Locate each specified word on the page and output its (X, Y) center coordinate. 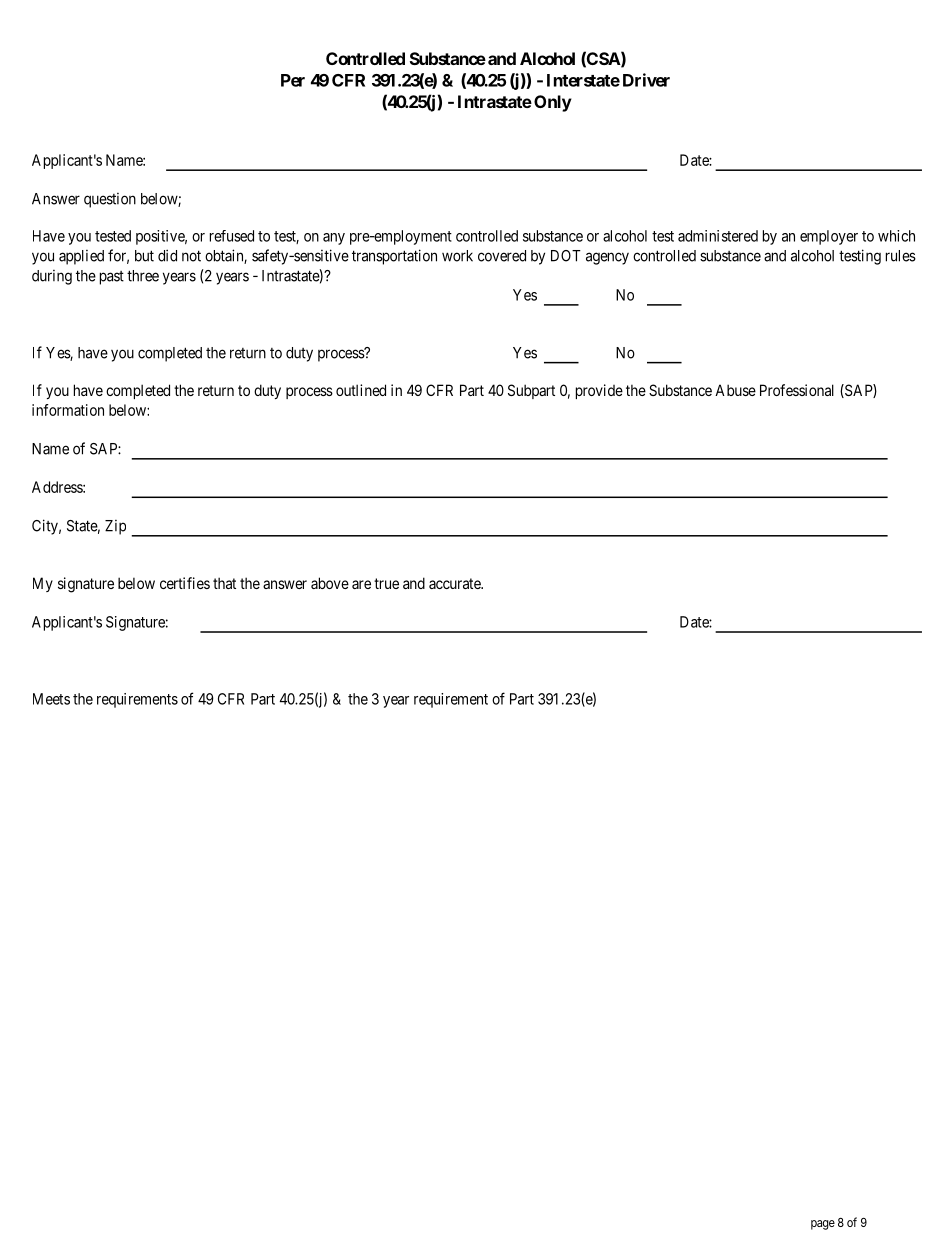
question (110, 200)
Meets (51, 699)
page (823, 1225)
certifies (185, 583)
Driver (646, 80)
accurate (455, 583)
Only (553, 103)
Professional (797, 390)
